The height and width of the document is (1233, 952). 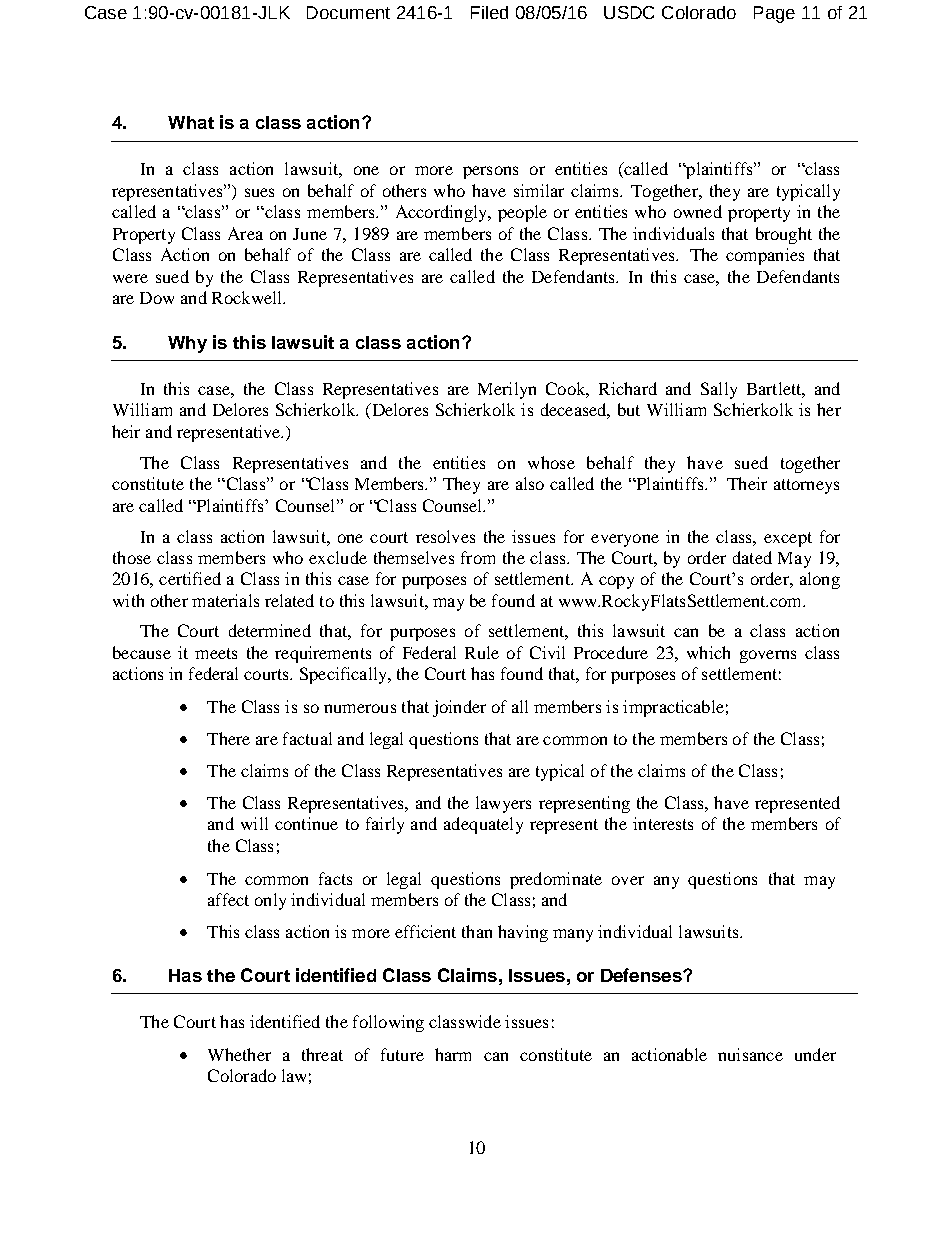 What do you see at coordinates (663, 823) in the document?
I see `interests` at bounding box center [663, 823].
